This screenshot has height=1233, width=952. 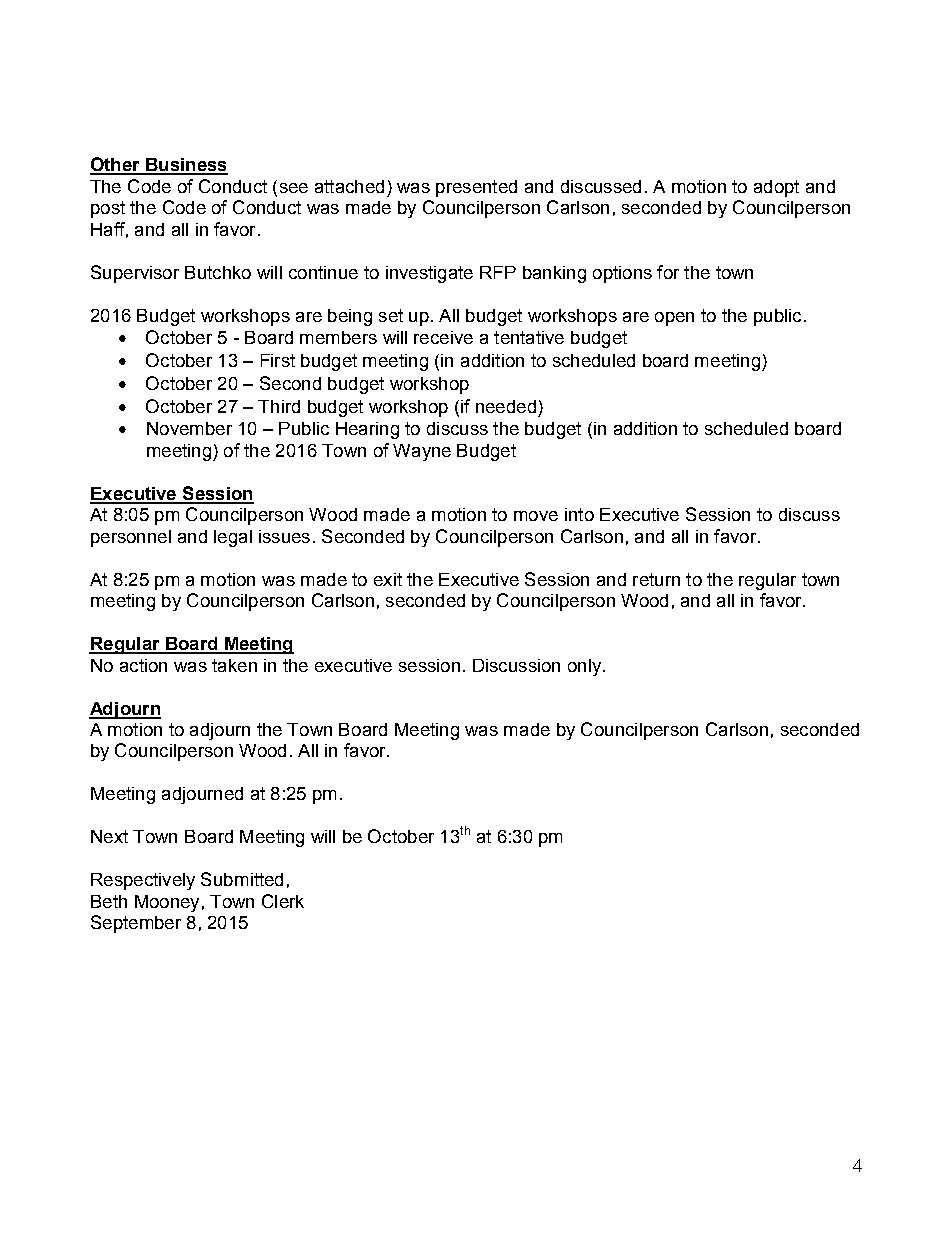 What do you see at coordinates (278, 360) in the screenshot?
I see `First` at bounding box center [278, 360].
